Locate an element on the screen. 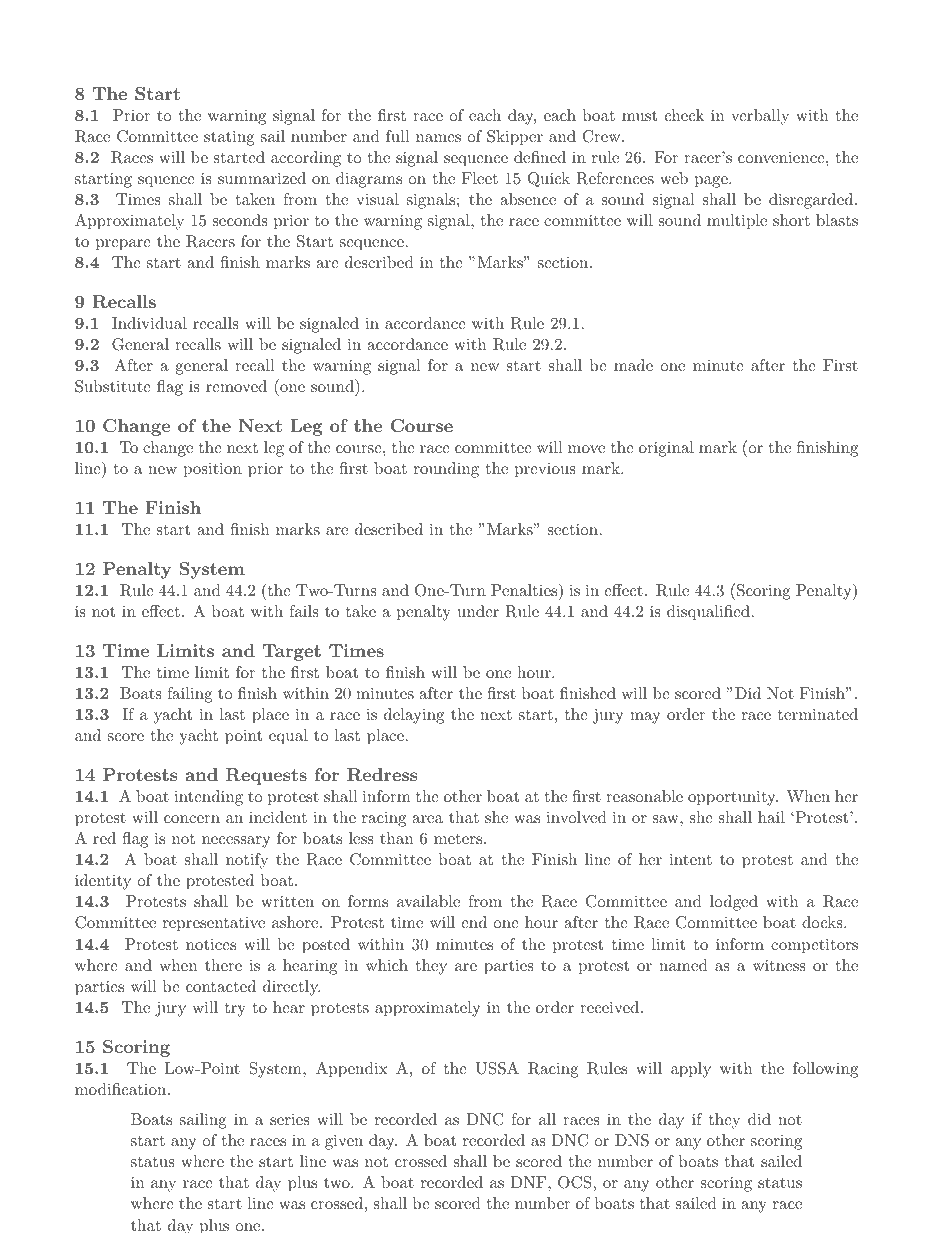 This screenshot has width=952, height=1233. series is located at coordinates (290, 1119).
